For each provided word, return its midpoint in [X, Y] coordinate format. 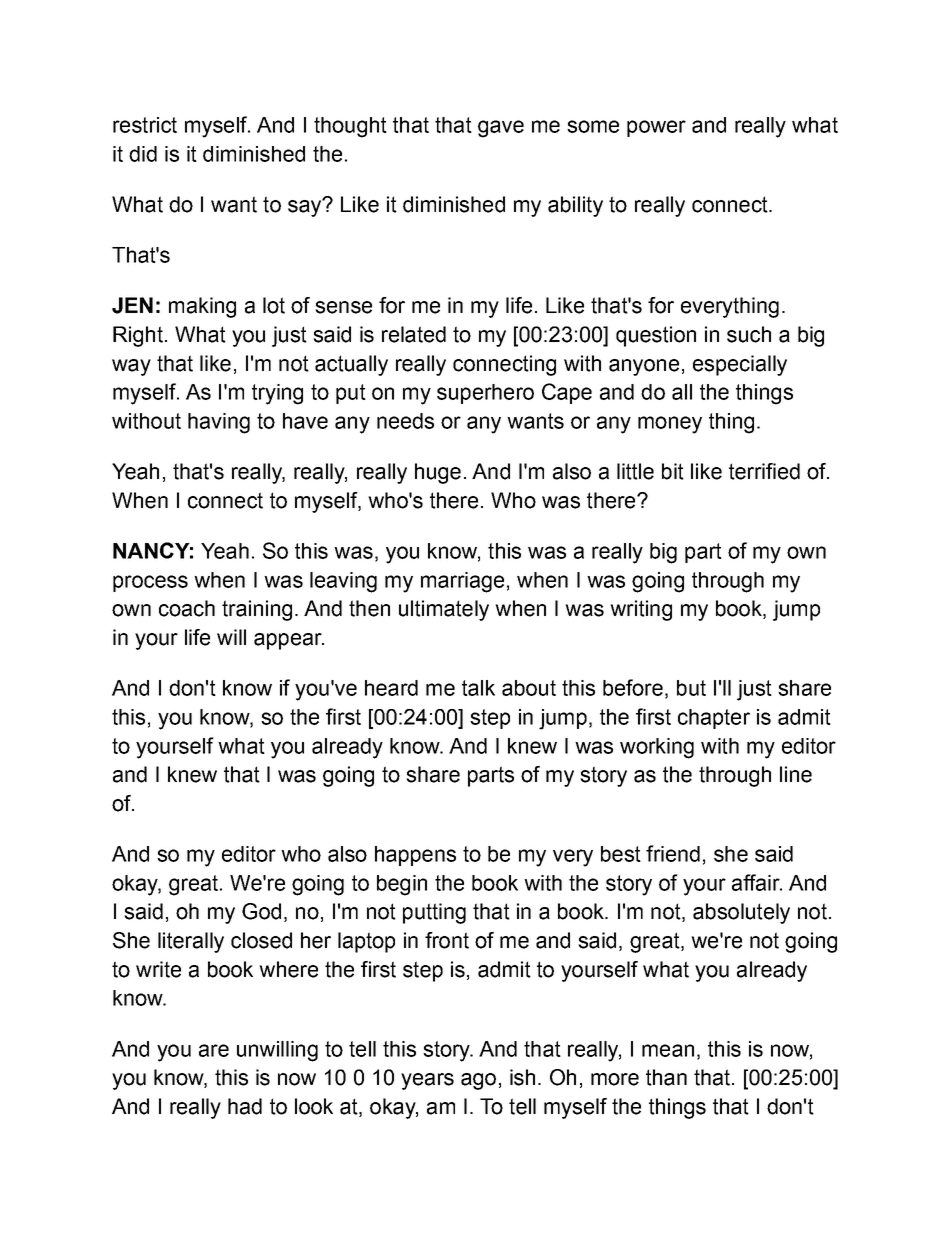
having [219, 423]
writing [641, 610]
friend [673, 853]
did [143, 154]
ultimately [444, 610]
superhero [485, 394]
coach [187, 608]
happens [415, 856]
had [245, 1106]
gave [501, 129]
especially [740, 365]
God [261, 911]
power [656, 128]
